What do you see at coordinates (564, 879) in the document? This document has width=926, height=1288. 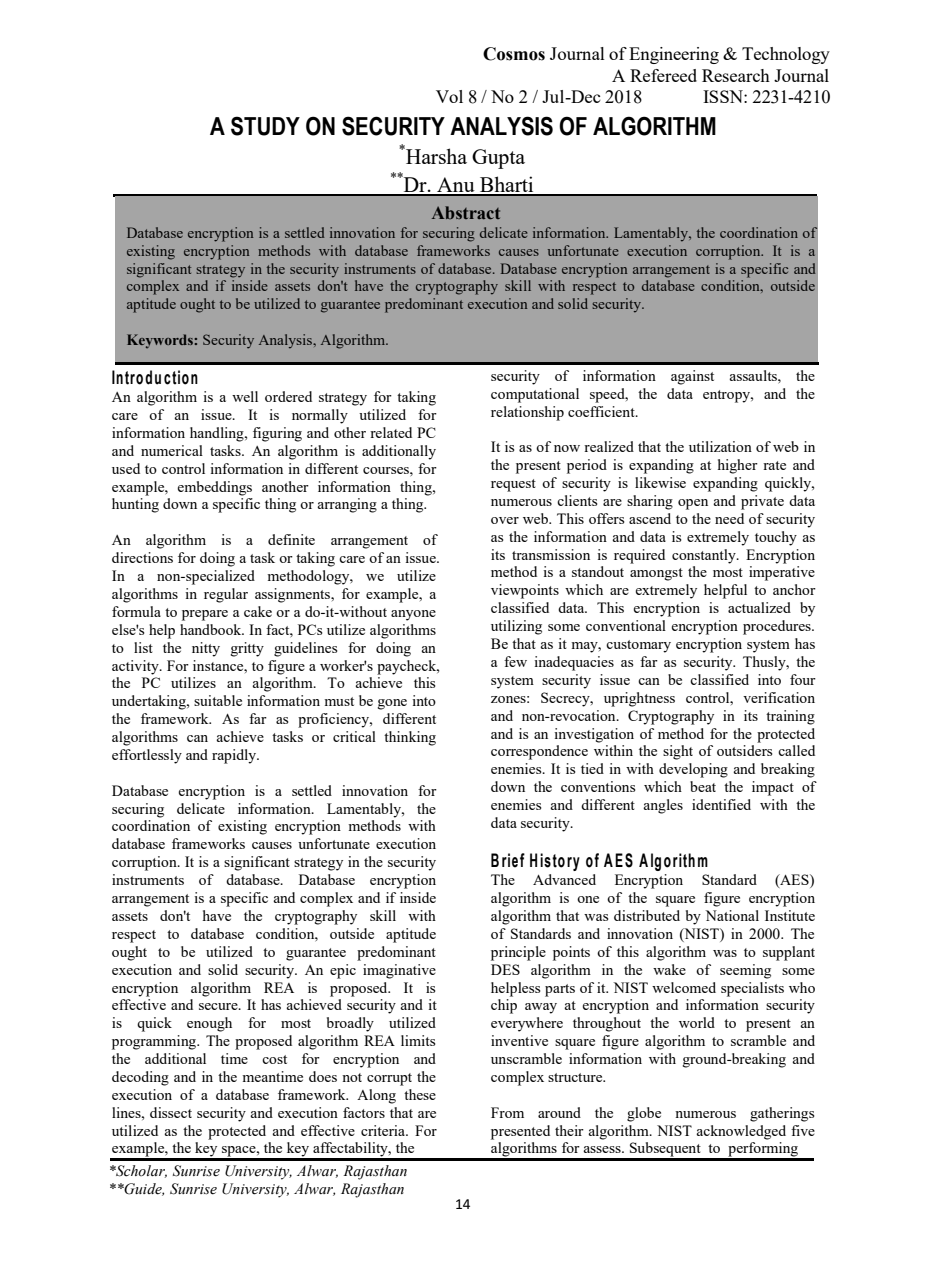 I see `Advanced` at bounding box center [564, 879].
